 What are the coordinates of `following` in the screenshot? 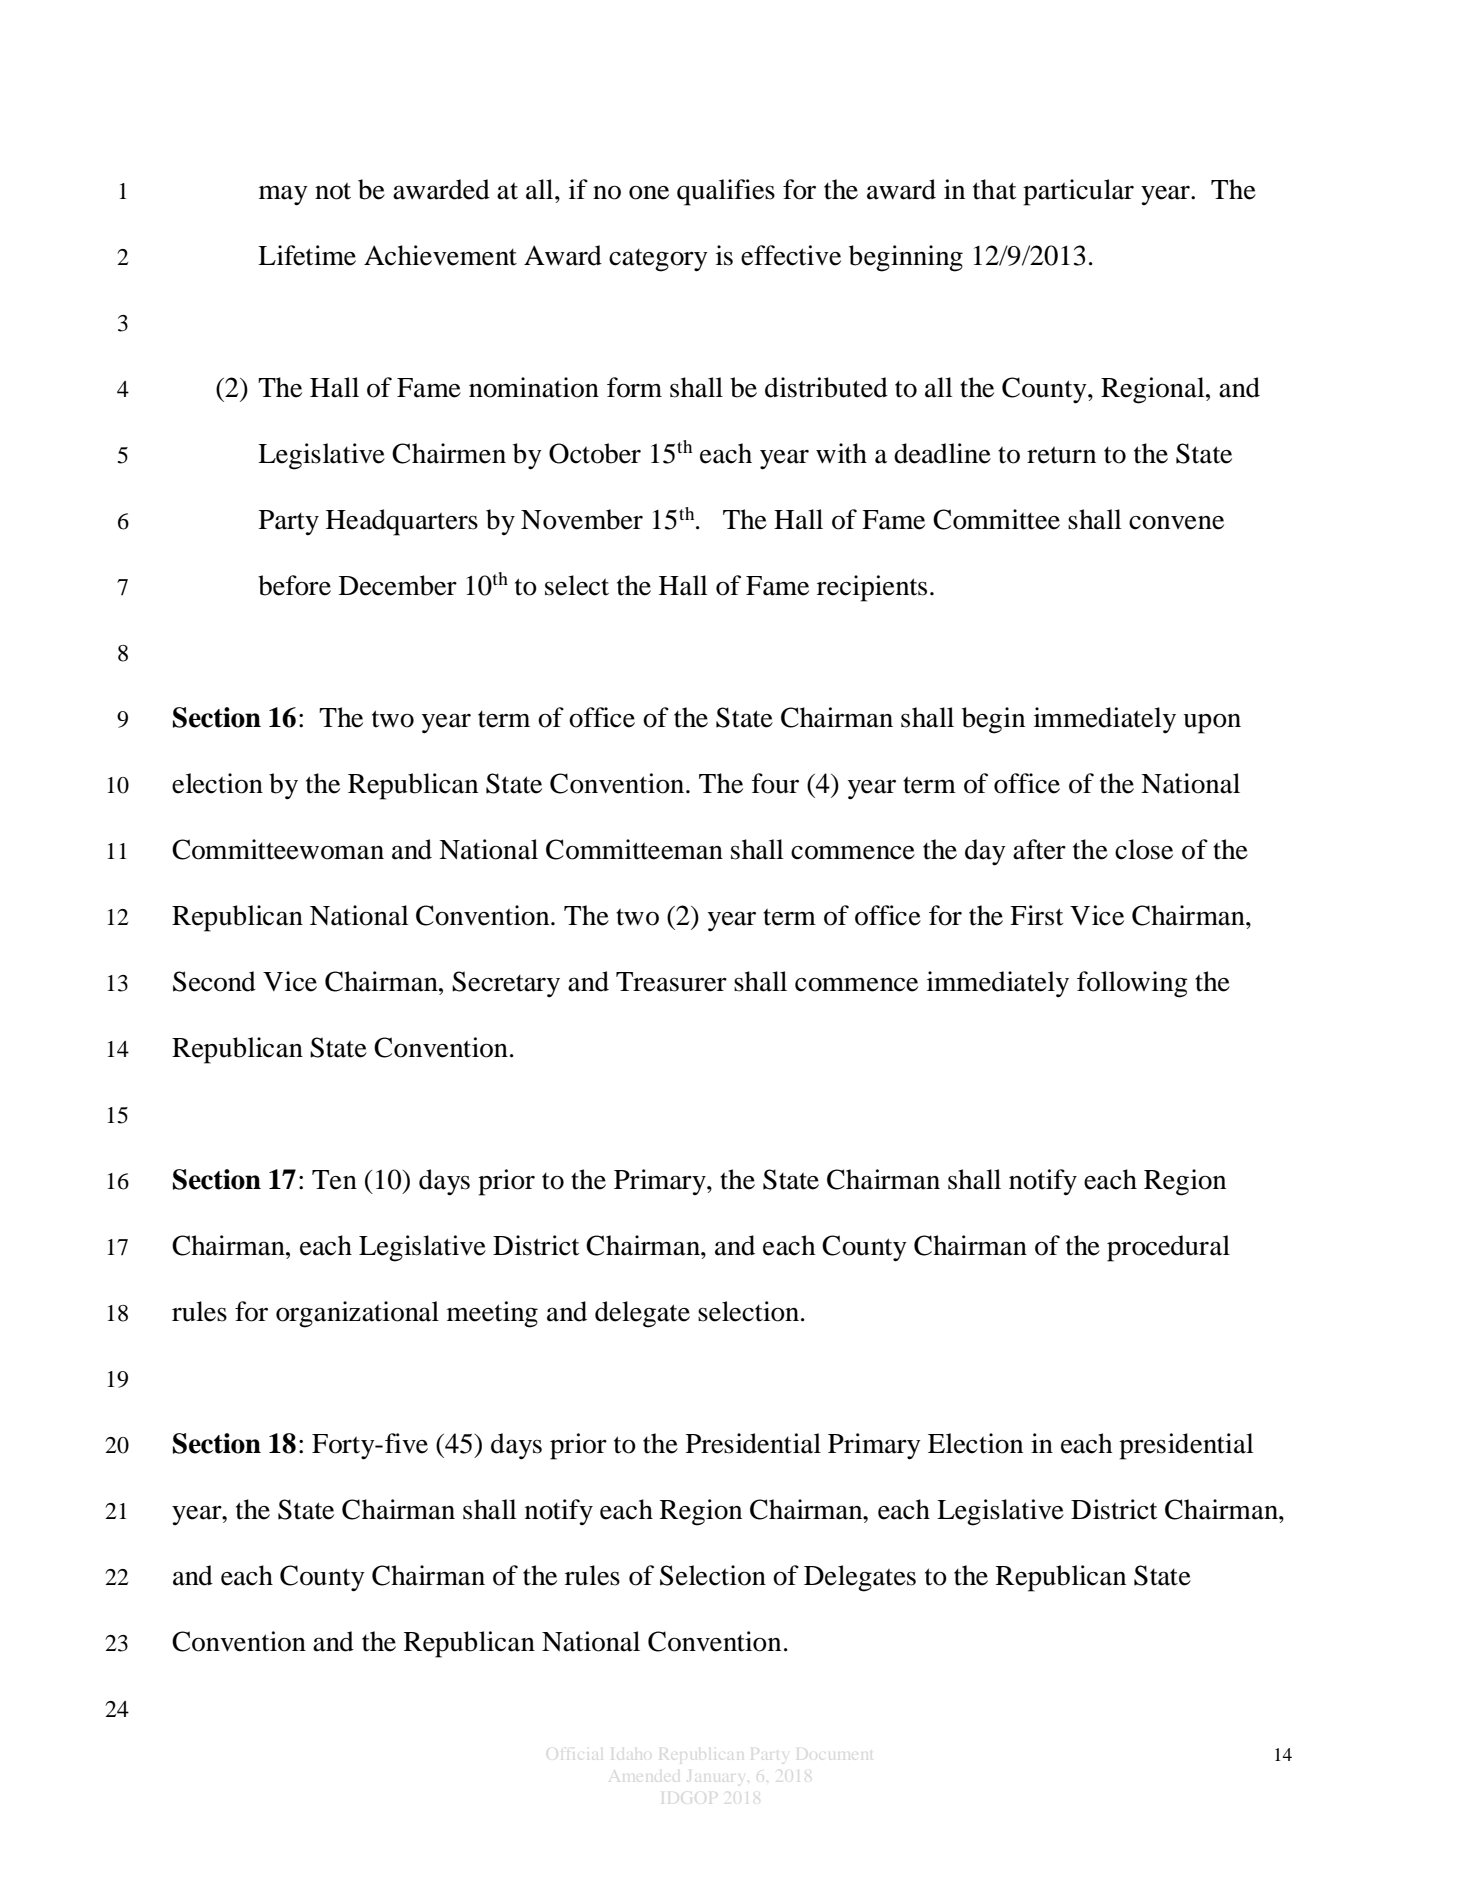 It's located at (1132, 984).
